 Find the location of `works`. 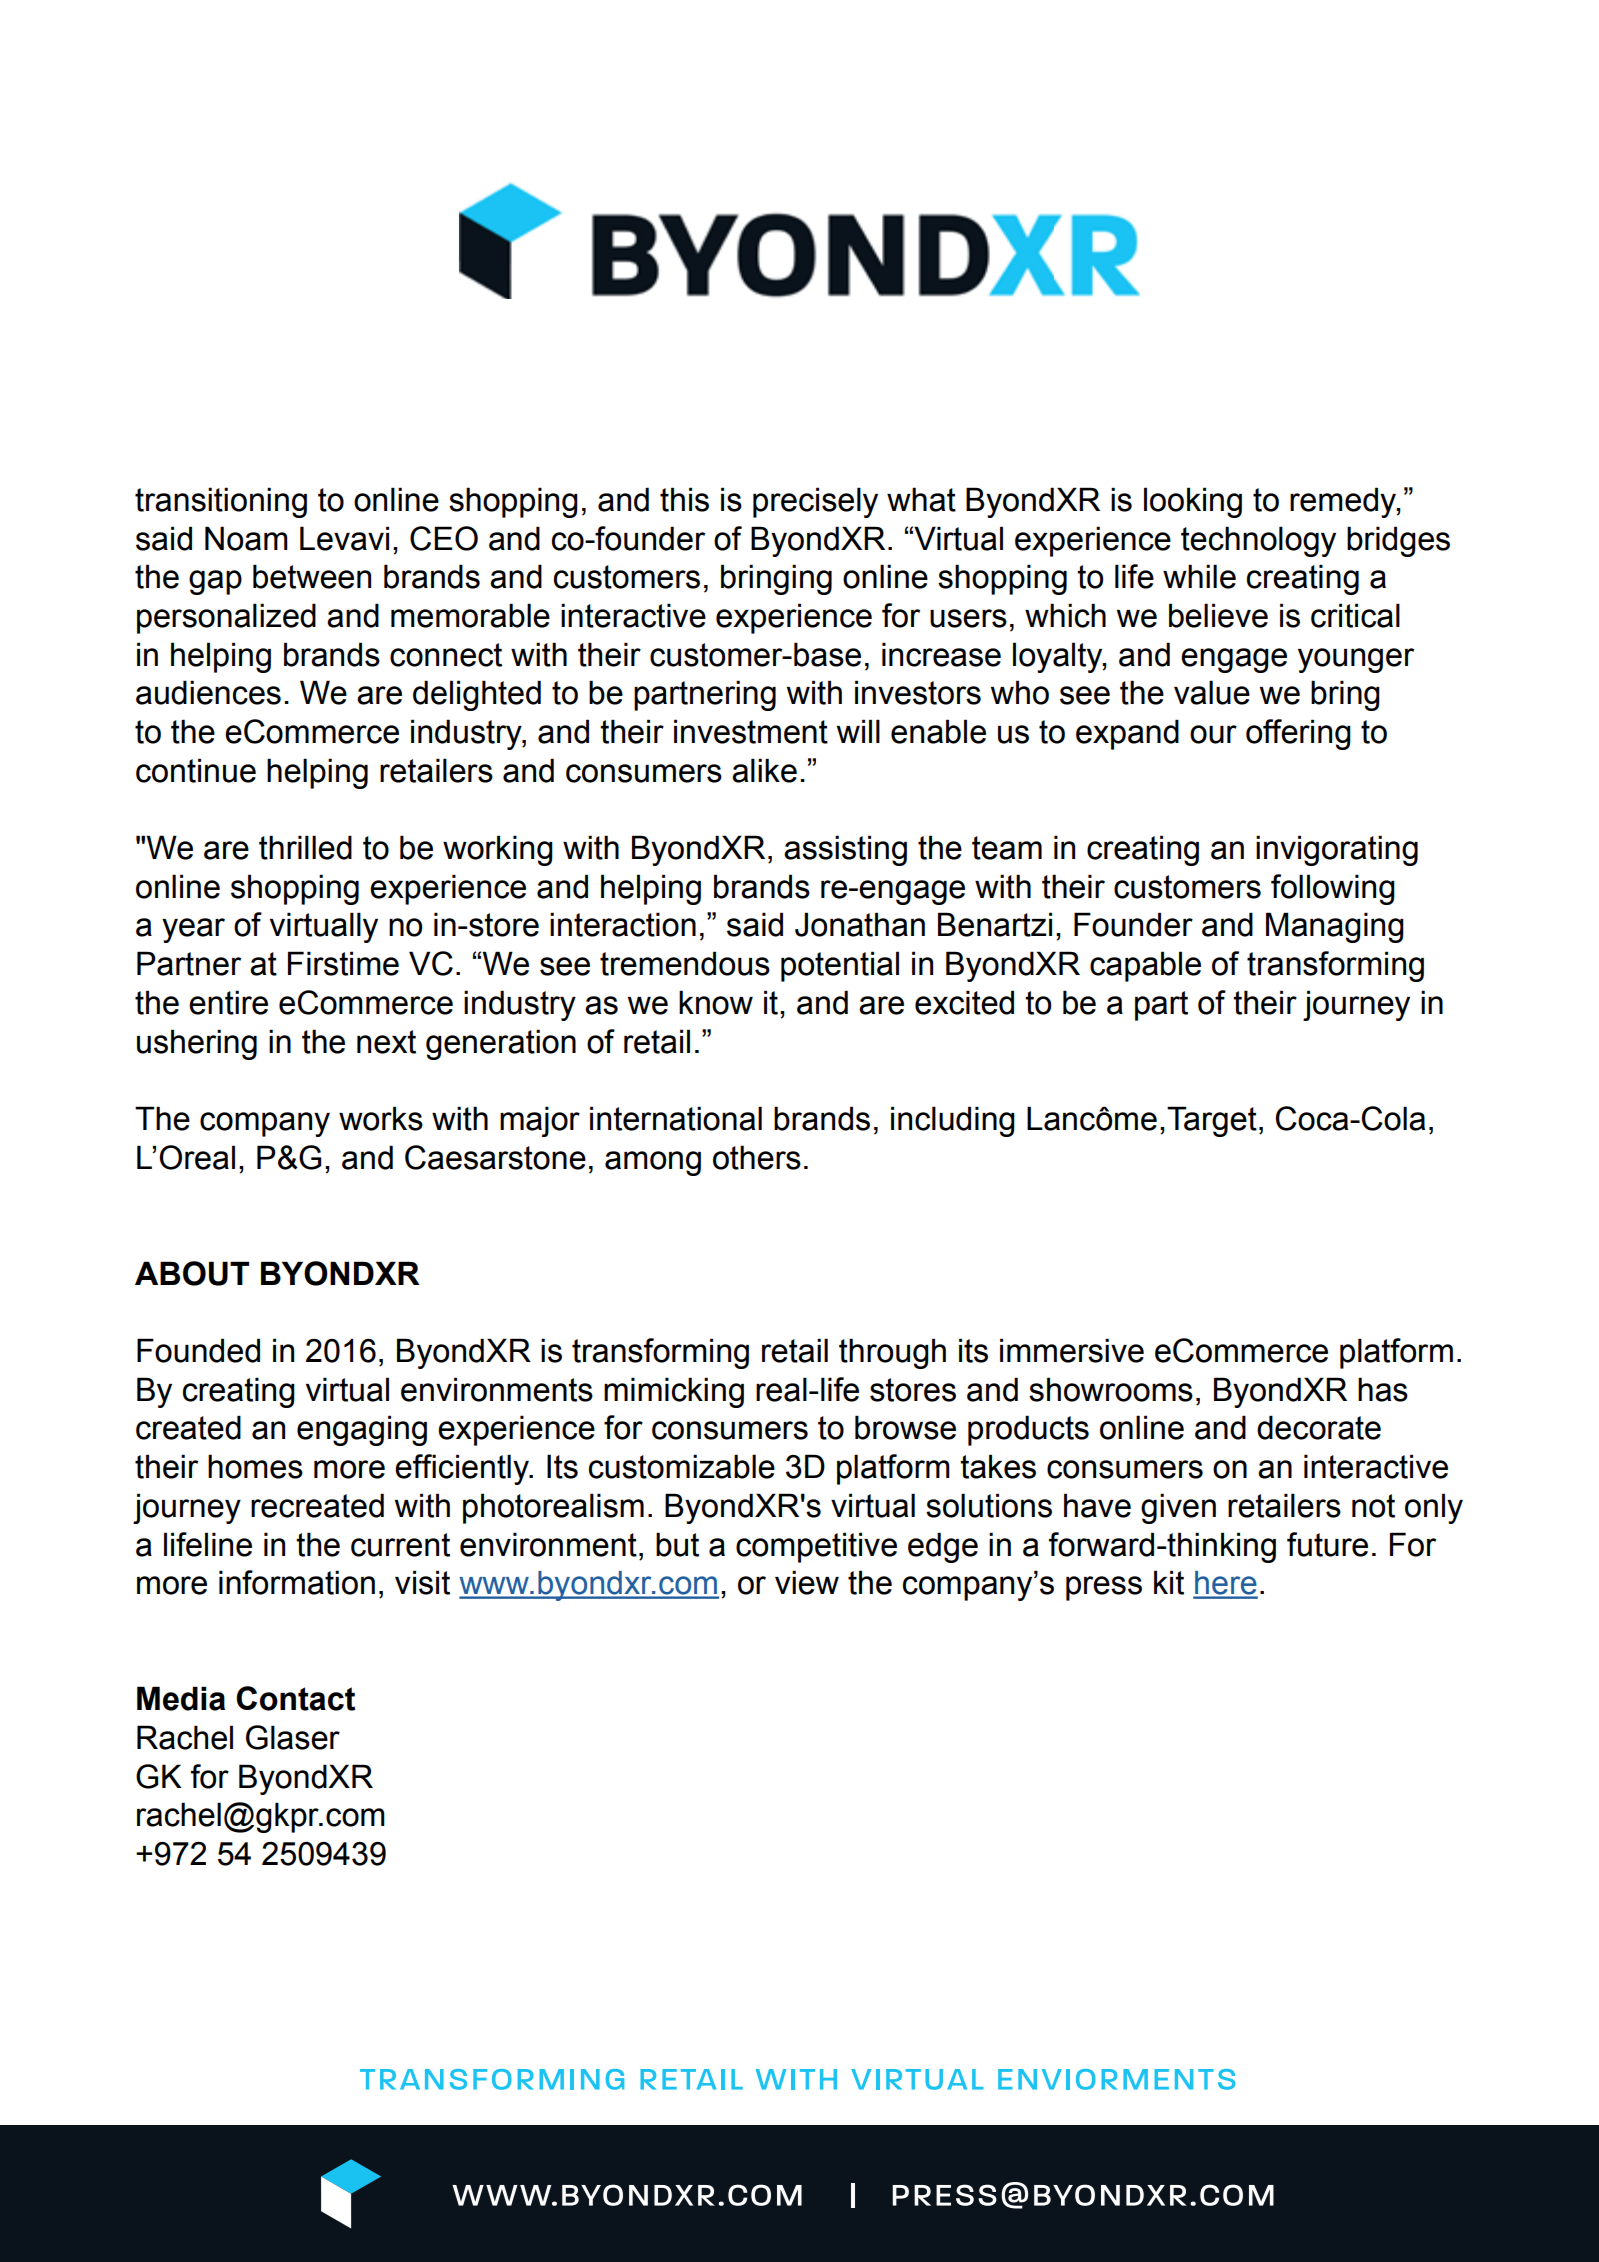

works is located at coordinates (381, 1118).
